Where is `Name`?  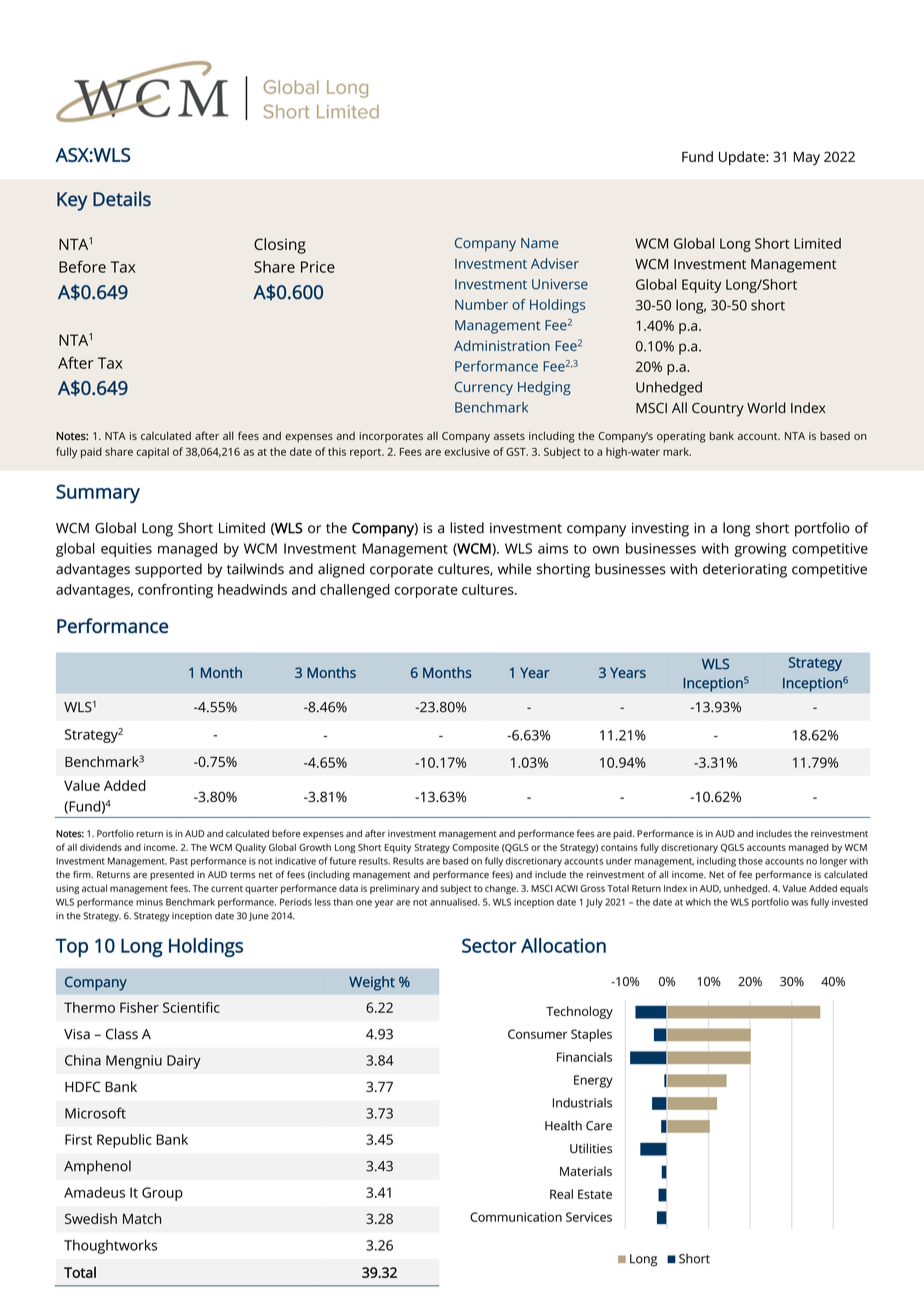
Name is located at coordinates (540, 243).
